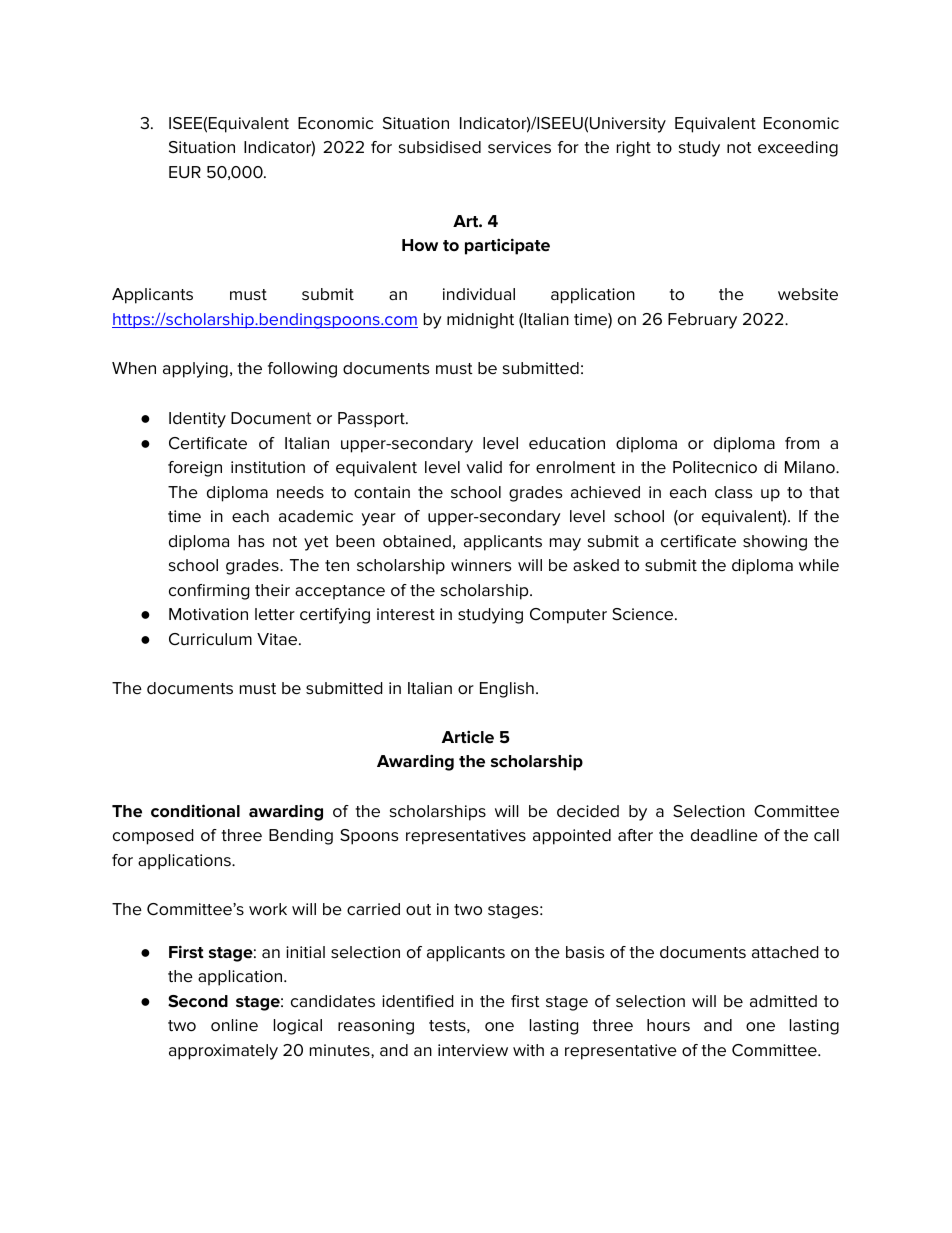 Image resolution: width=952 pixels, height=1233 pixels. What do you see at coordinates (724, 835) in the document?
I see `deadline` at bounding box center [724, 835].
